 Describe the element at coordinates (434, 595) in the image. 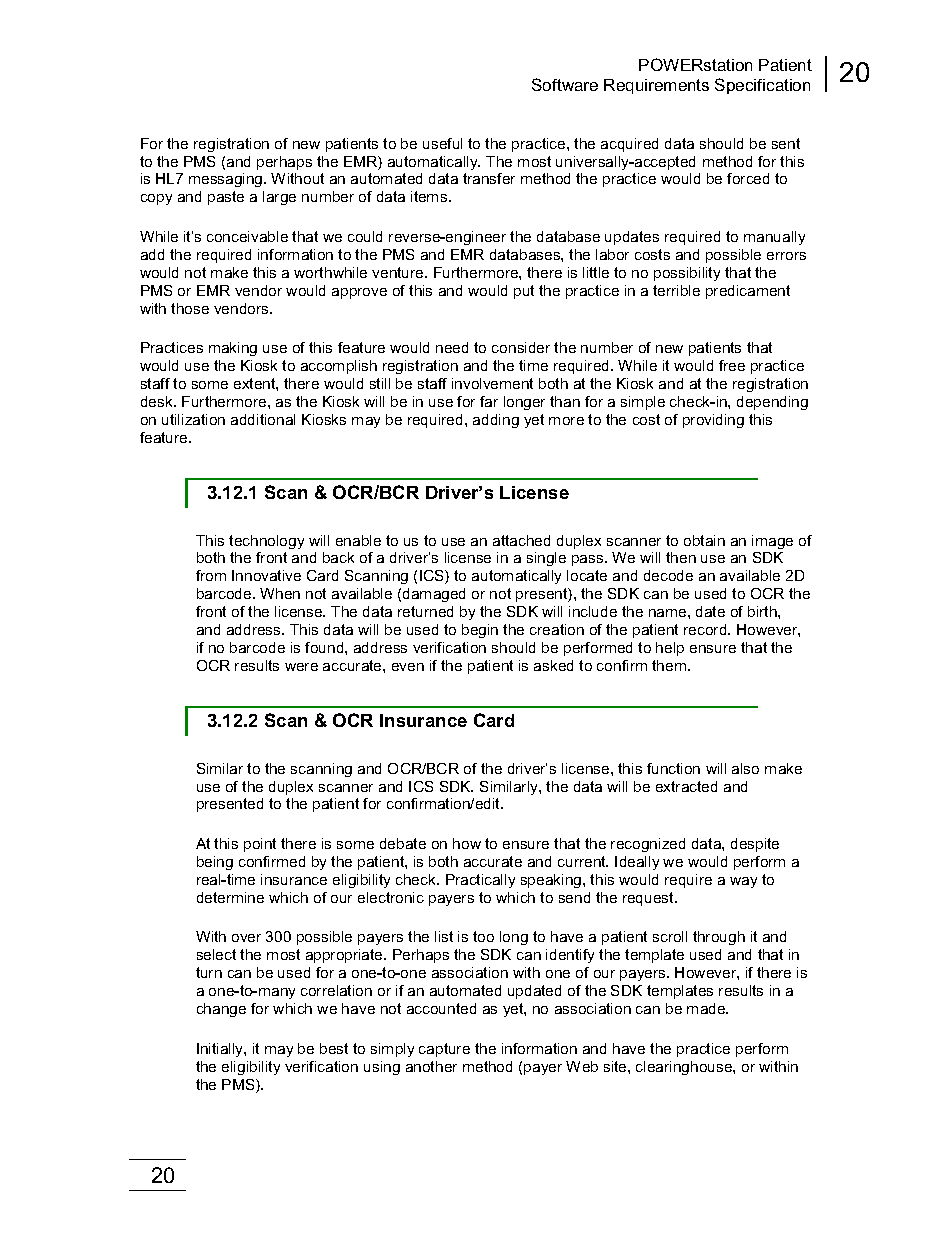

I see `damaged` at that location.
